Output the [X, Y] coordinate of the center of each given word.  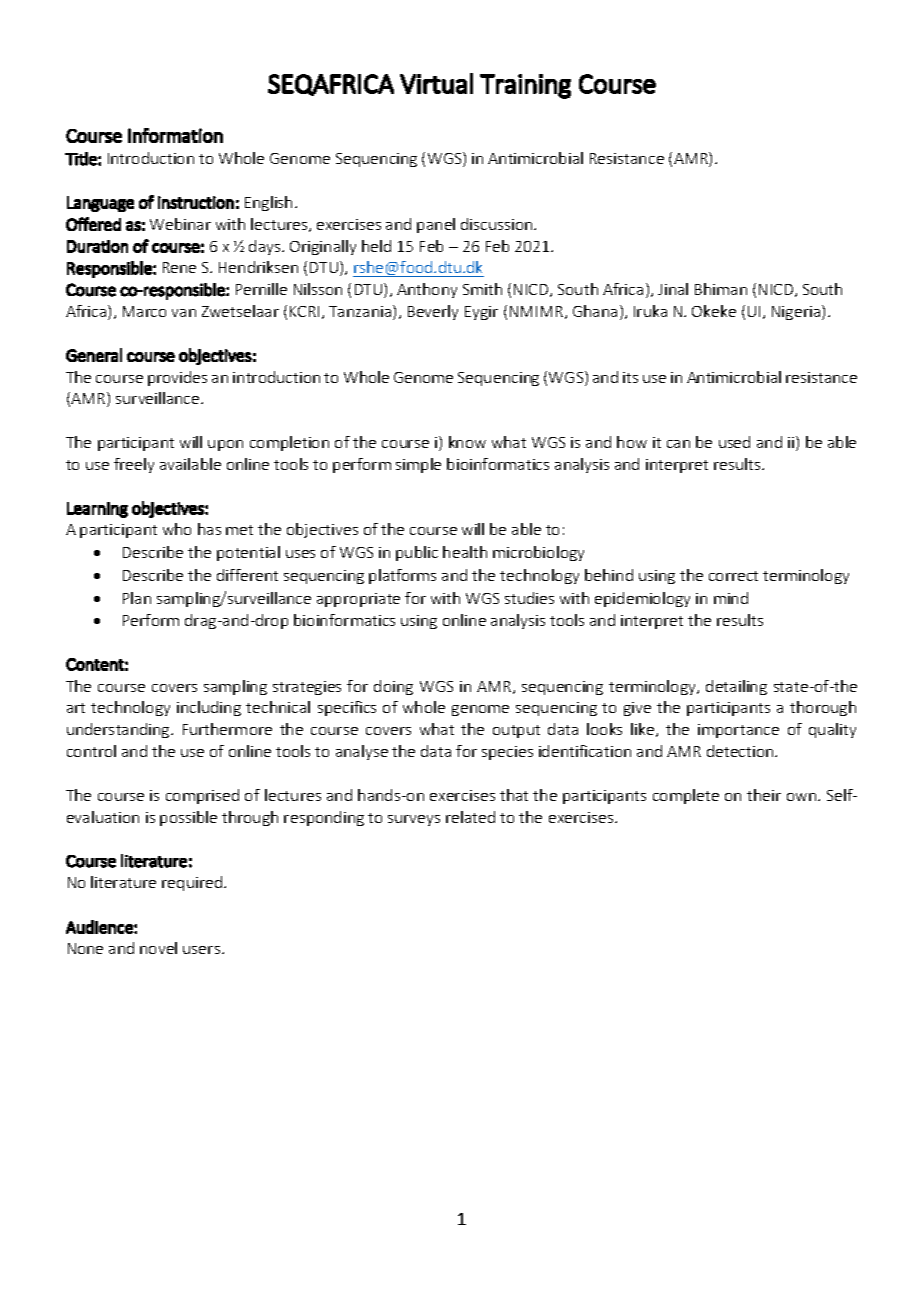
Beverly [433, 312]
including [209, 708]
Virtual [436, 83]
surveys [414, 820]
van [184, 313]
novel [158, 948]
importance [738, 731]
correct [733, 576]
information [175, 135]
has [209, 529]
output [516, 731]
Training [525, 86]
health [465, 552]
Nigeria [797, 312]
